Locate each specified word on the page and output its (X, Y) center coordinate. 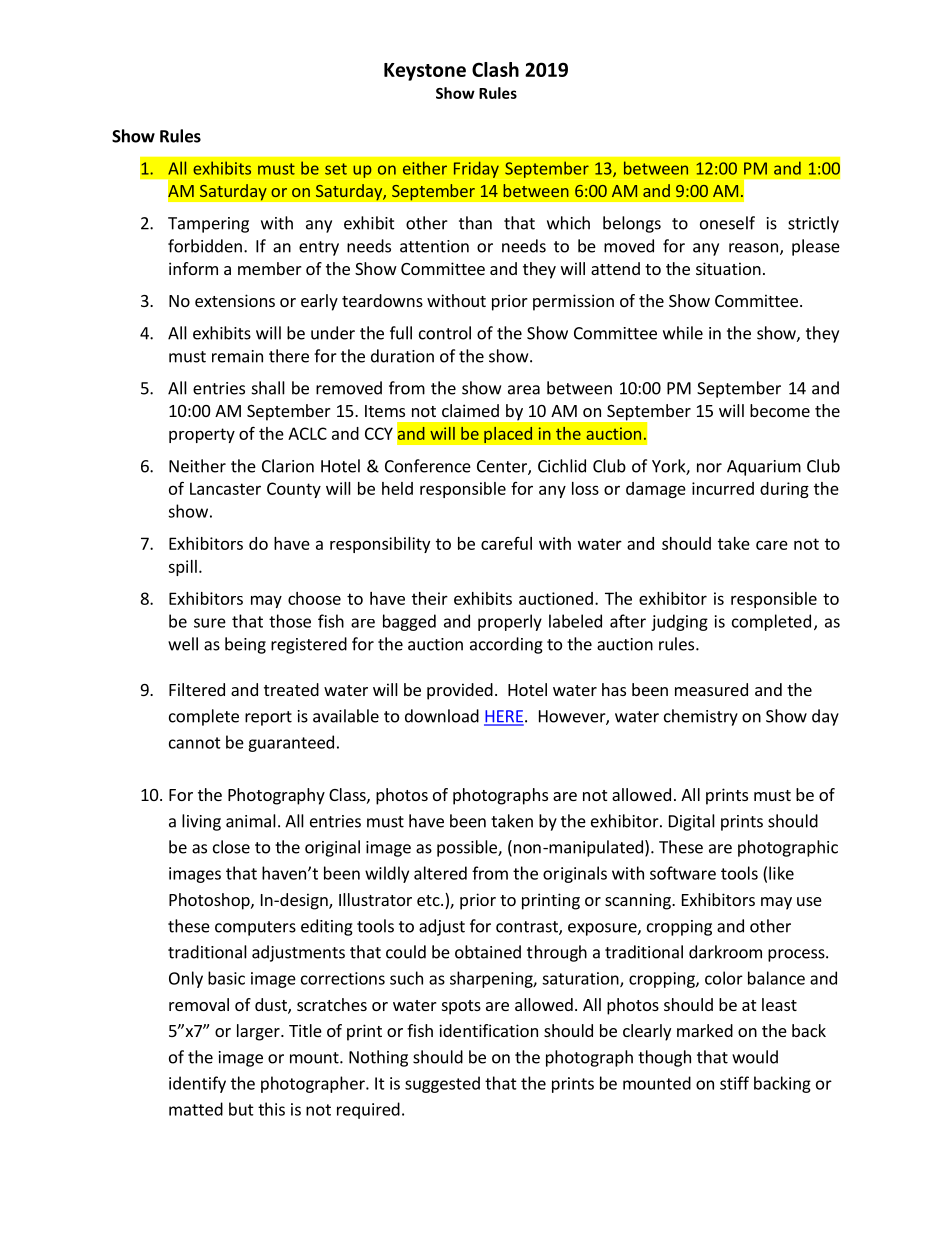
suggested (442, 1084)
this (271, 1109)
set (336, 169)
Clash (495, 69)
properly (510, 622)
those (290, 621)
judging (679, 622)
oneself (727, 223)
